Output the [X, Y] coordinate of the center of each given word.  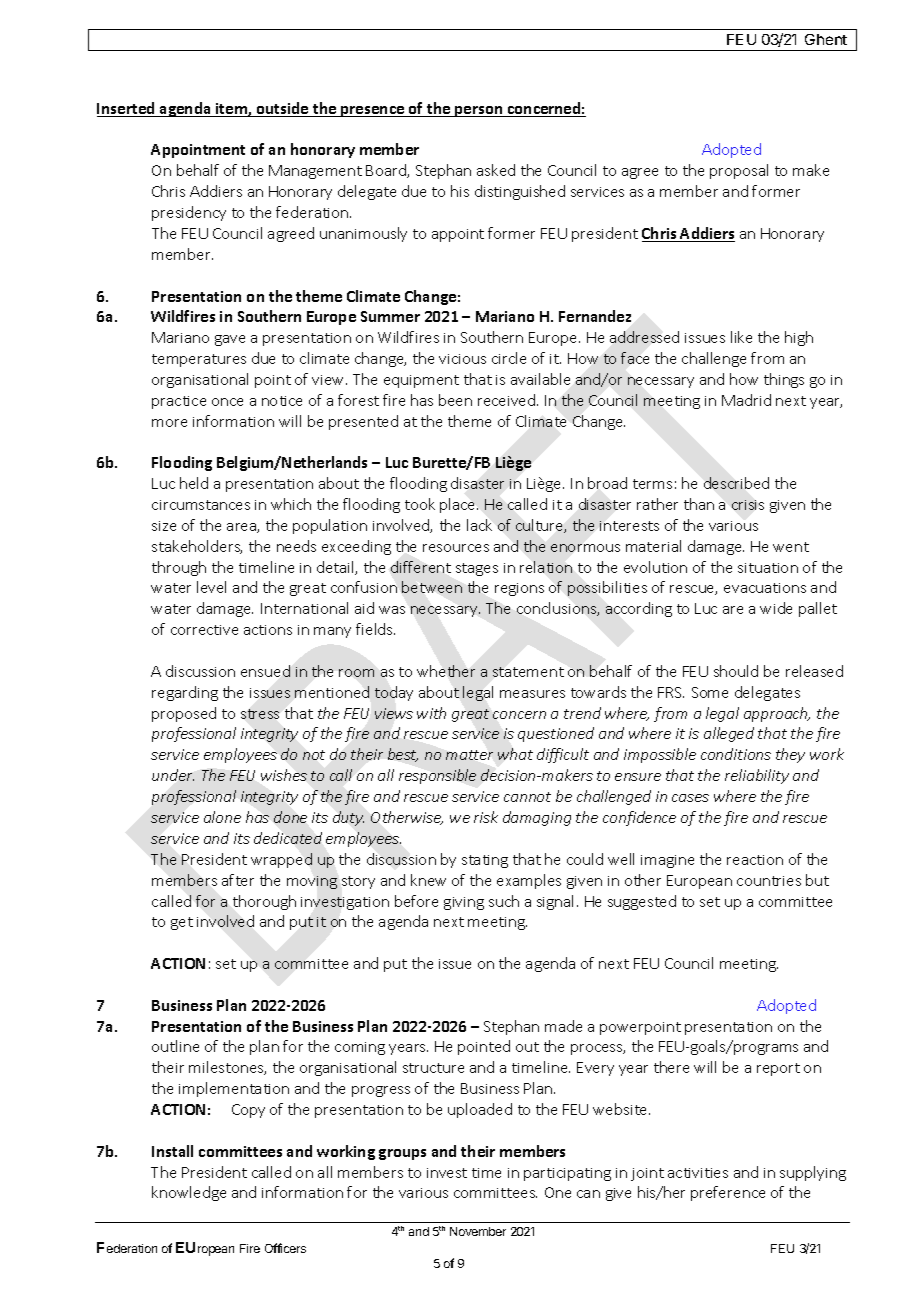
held [194, 483]
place [459, 505]
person [479, 111]
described [736, 483]
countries [769, 881]
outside [282, 109]
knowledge [189, 1193]
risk [486, 817]
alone [222, 817]
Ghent [826, 39]
